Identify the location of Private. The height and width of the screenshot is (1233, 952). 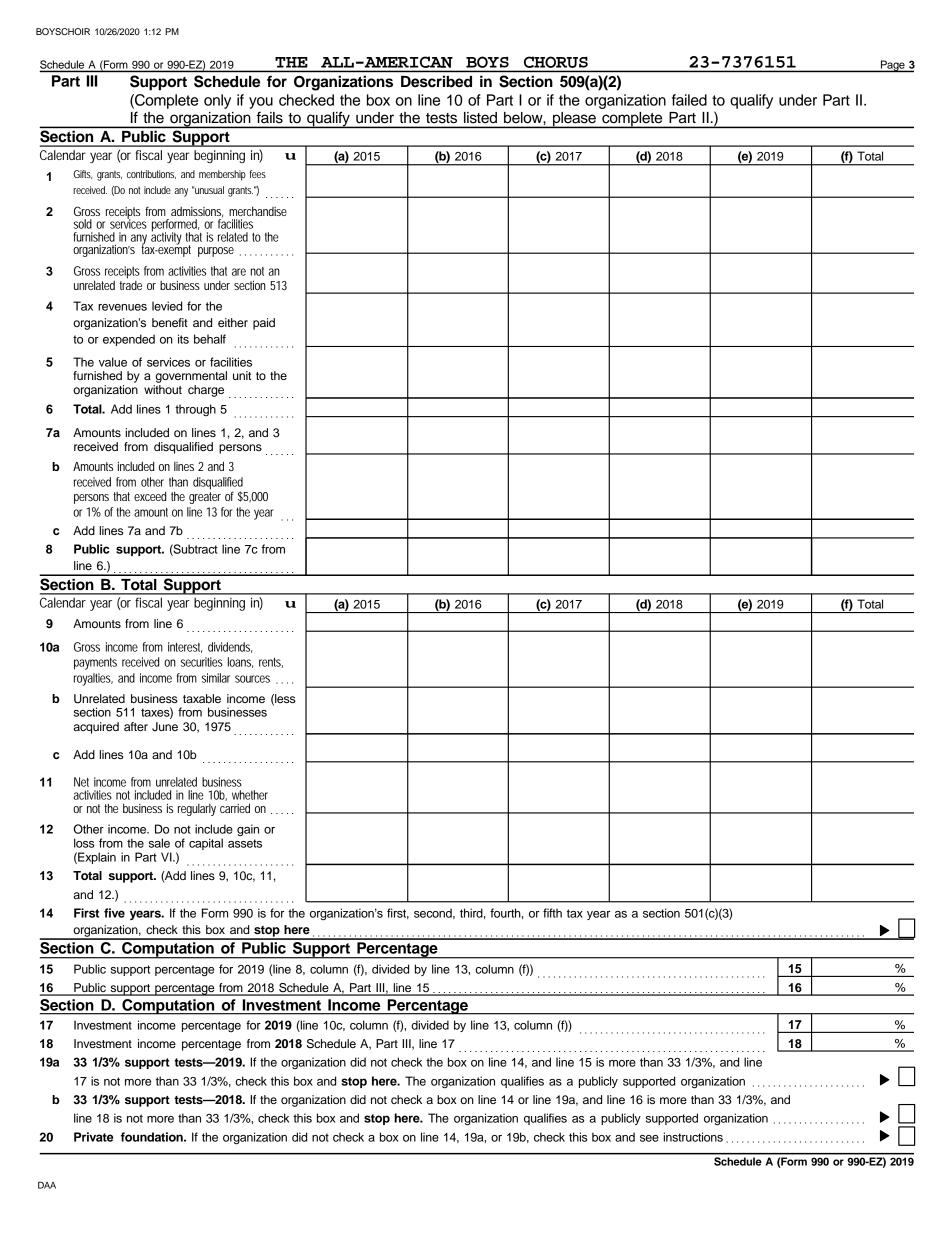
(93, 1137).
